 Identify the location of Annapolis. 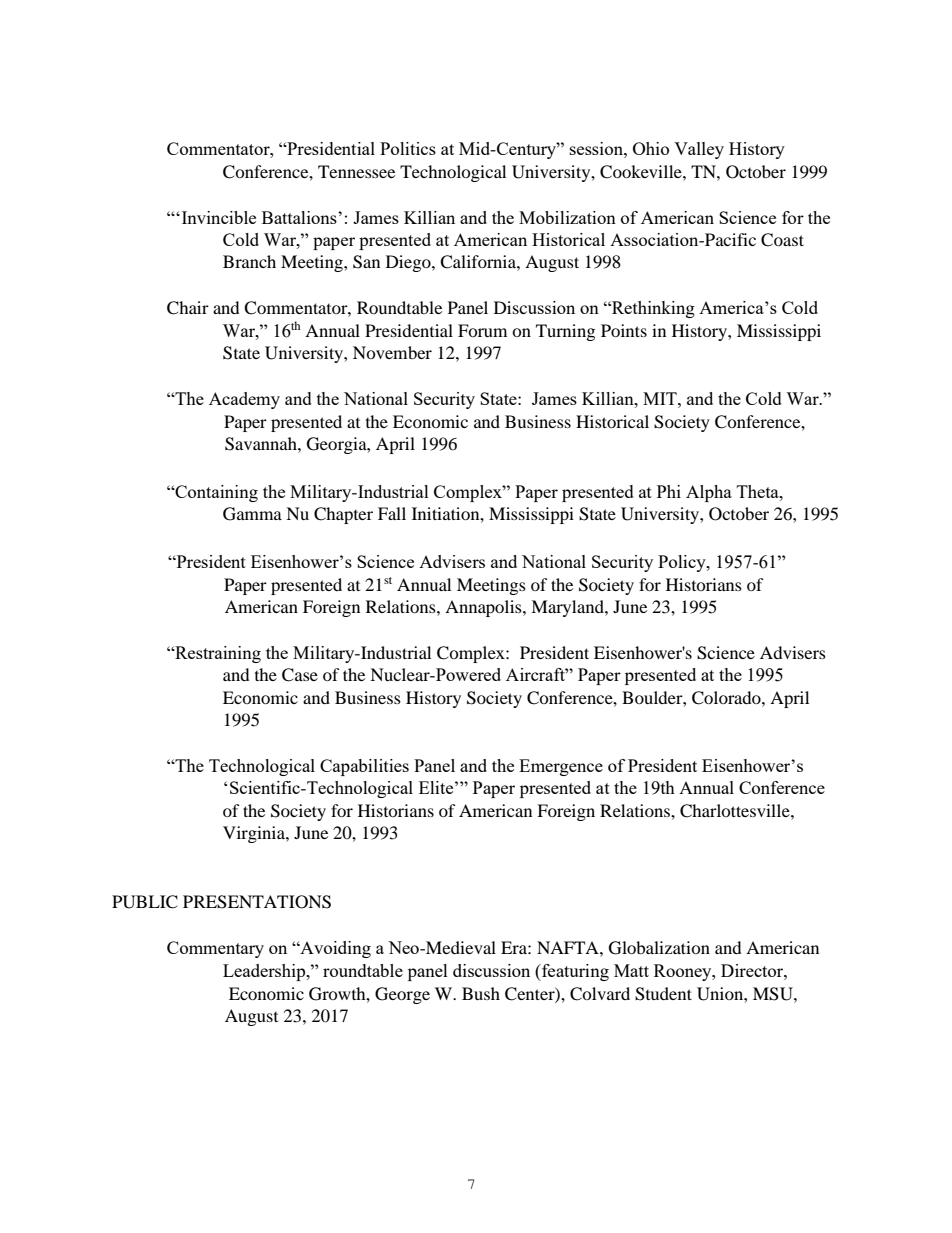
(484, 608).
